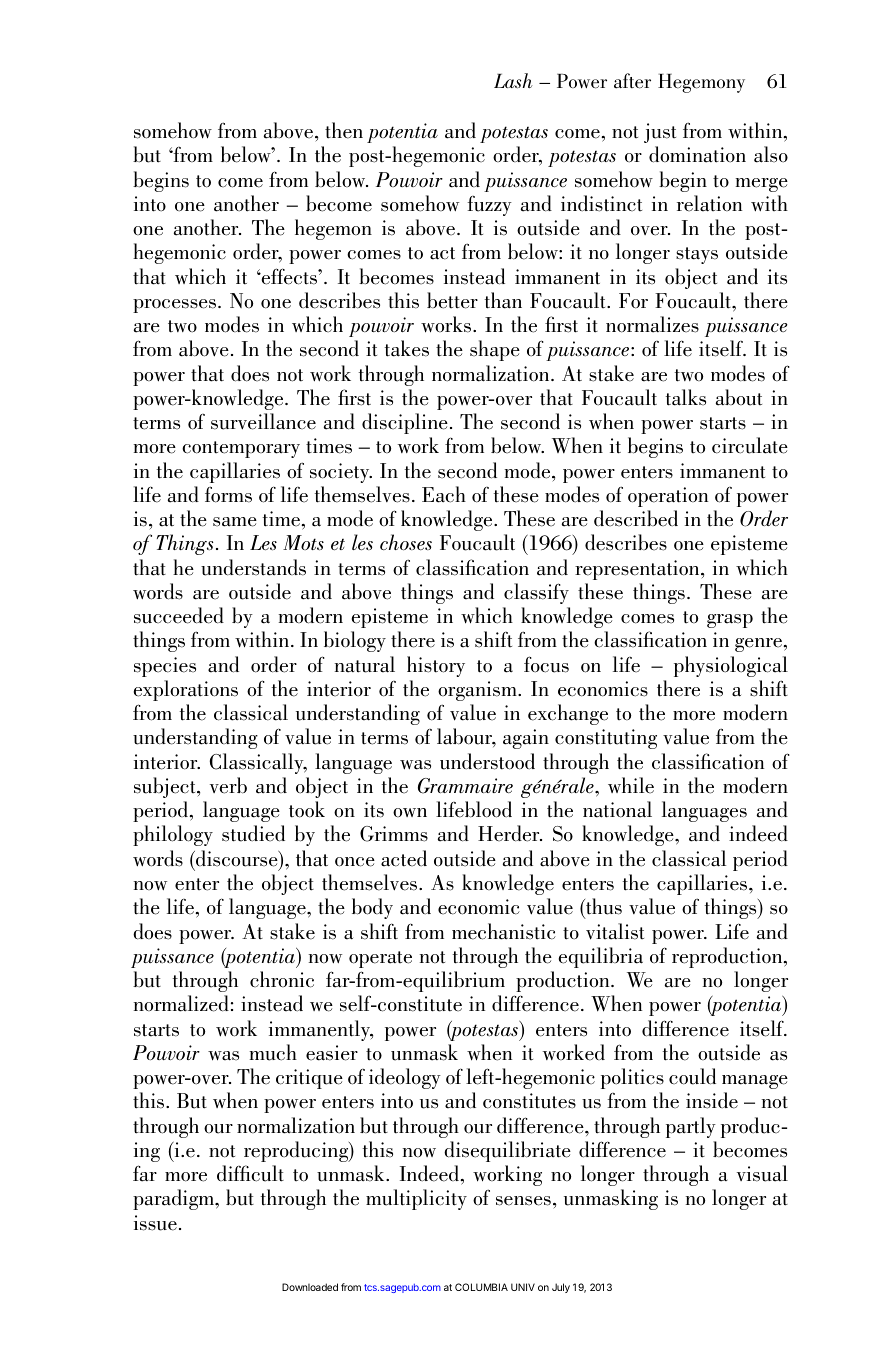 The image size is (896, 1346). I want to click on acted, so click(404, 858).
